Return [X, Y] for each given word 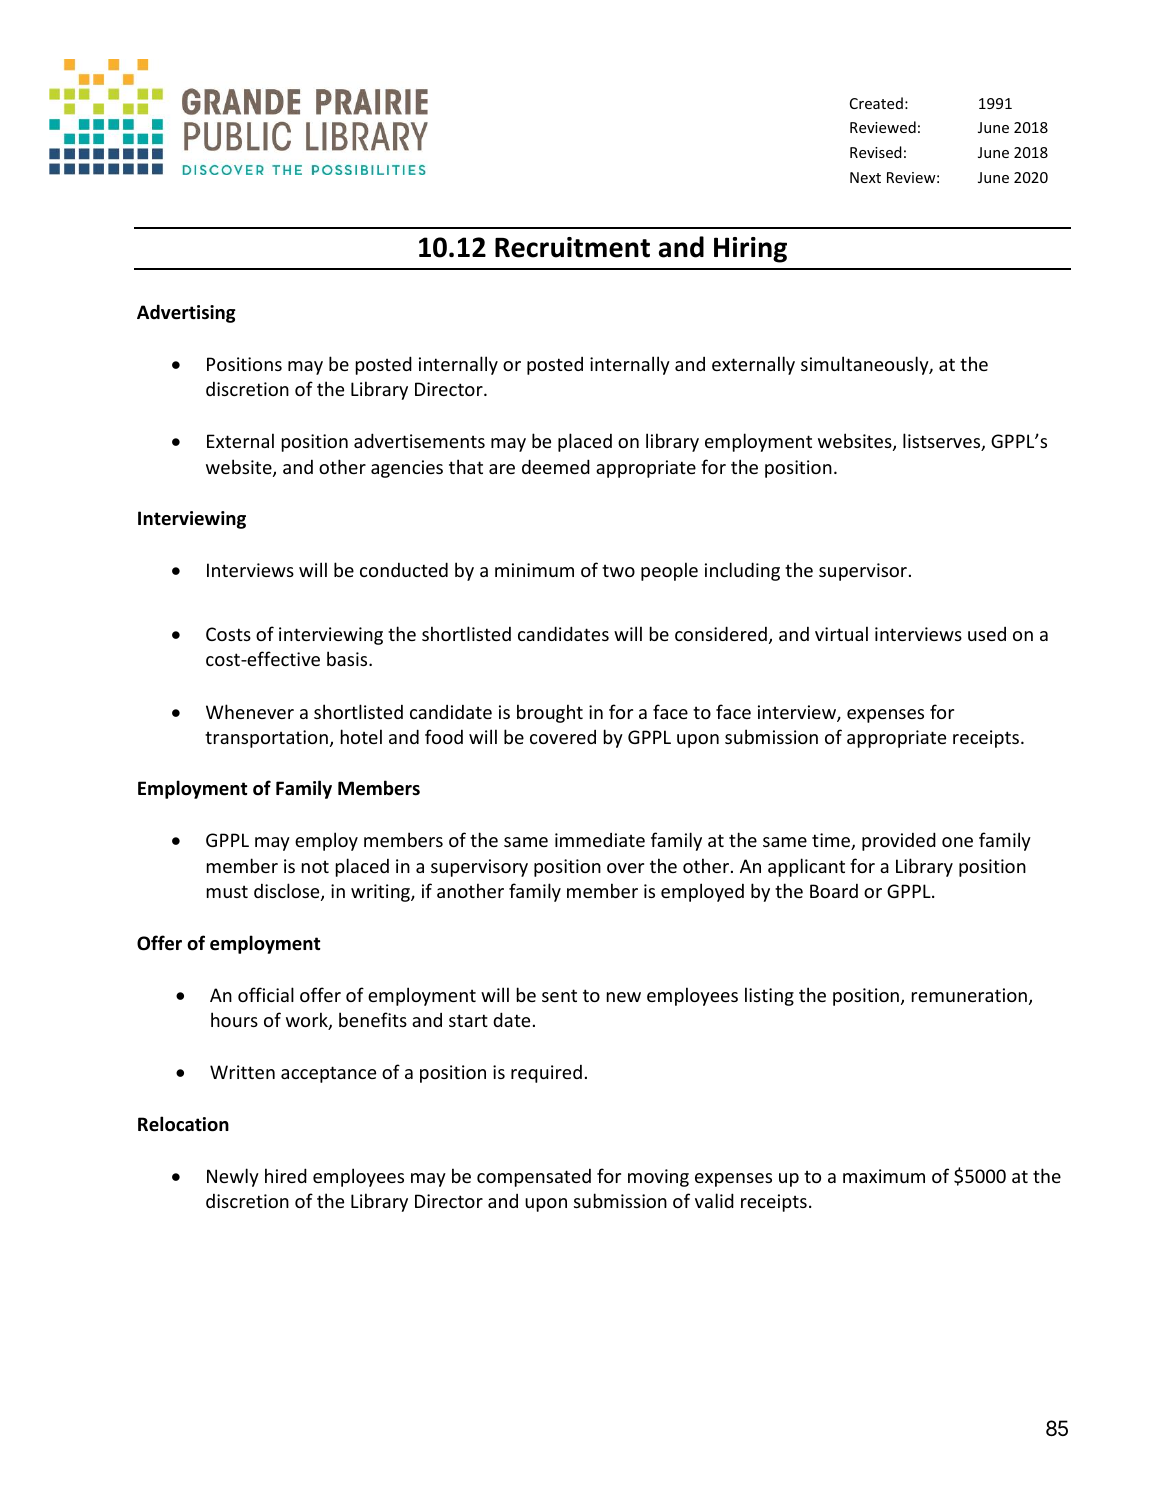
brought [550, 713]
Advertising [186, 313]
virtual [841, 633]
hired [286, 1175]
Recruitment [572, 247]
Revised [876, 152]
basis [348, 658]
